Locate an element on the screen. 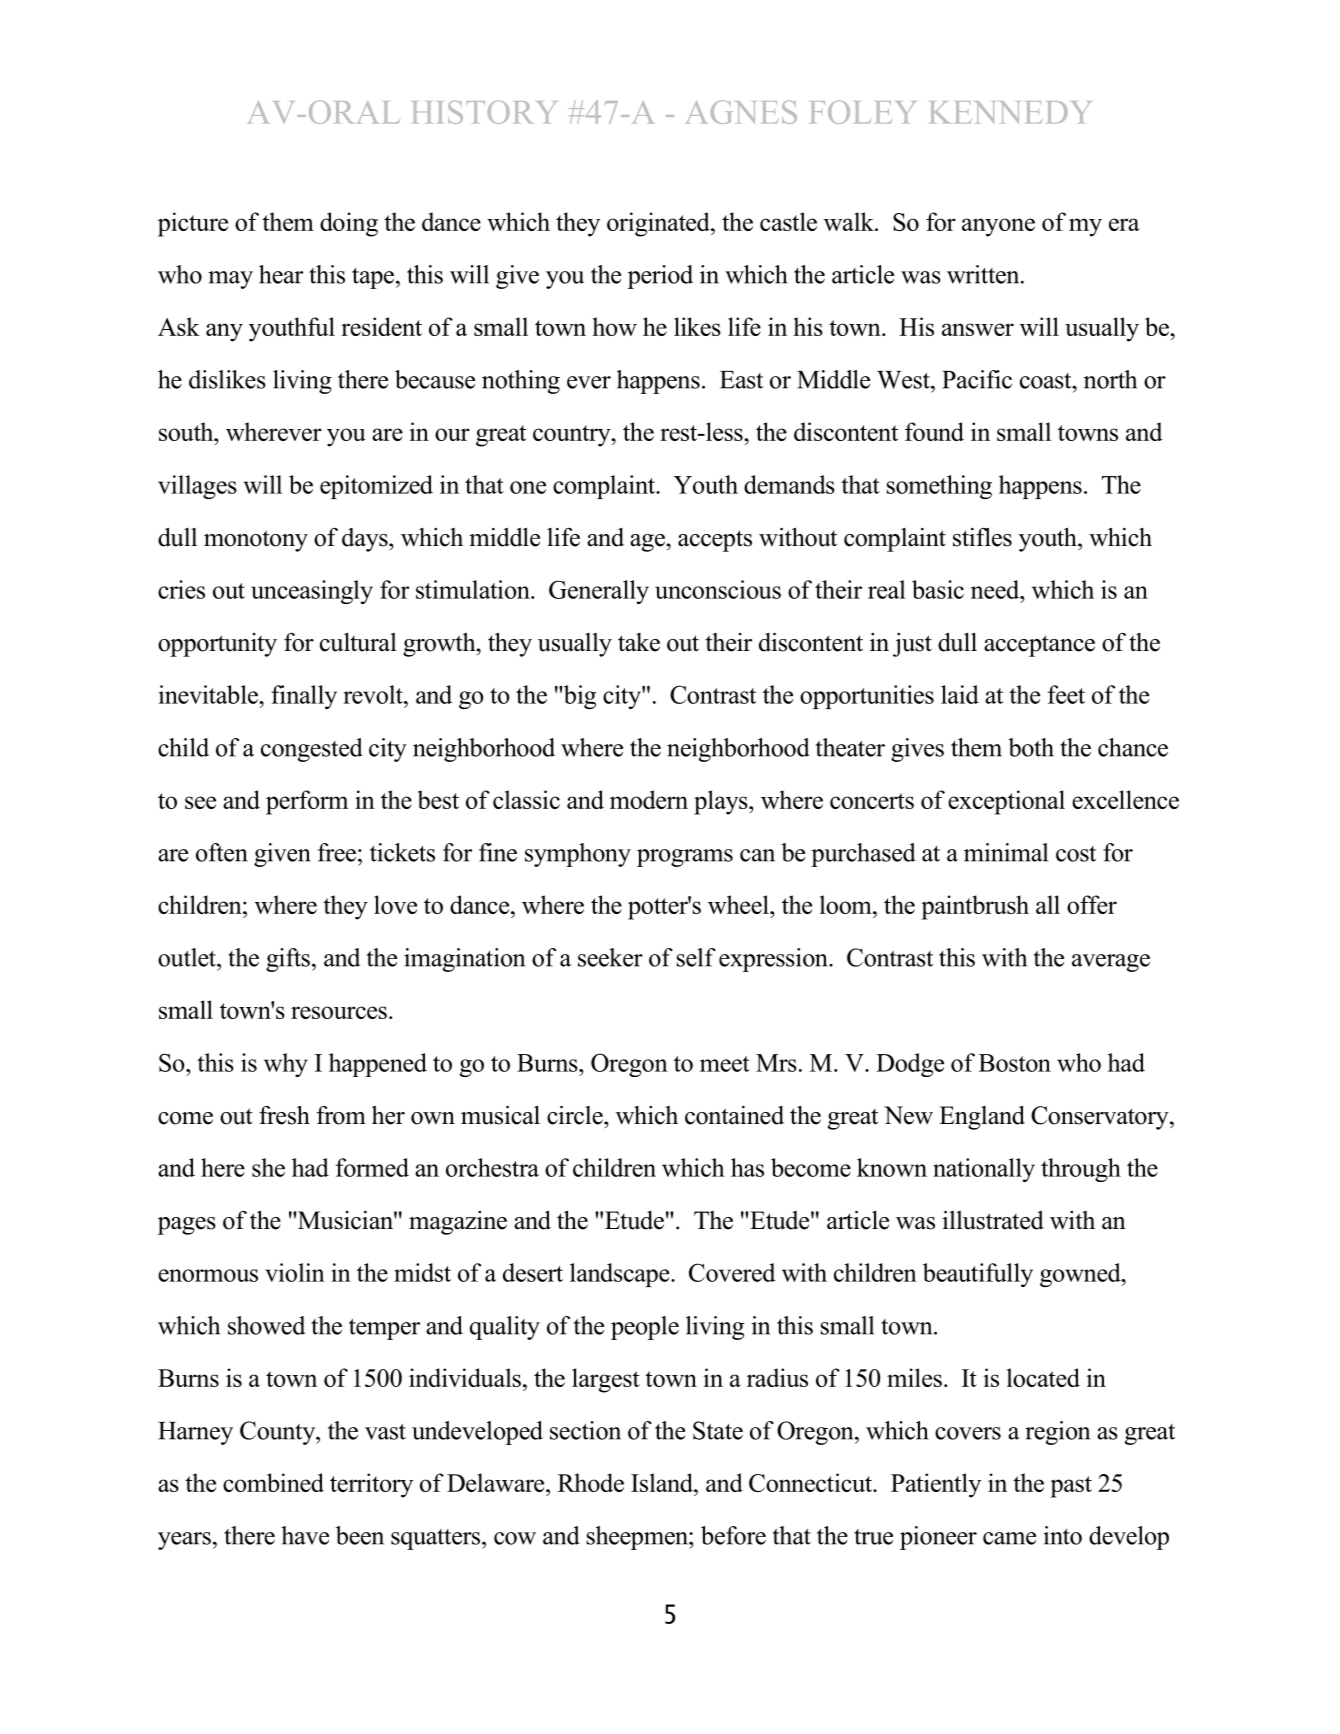 The width and height of the screenshot is (1340, 1734). KENNEDY is located at coordinates (1011, 112).
